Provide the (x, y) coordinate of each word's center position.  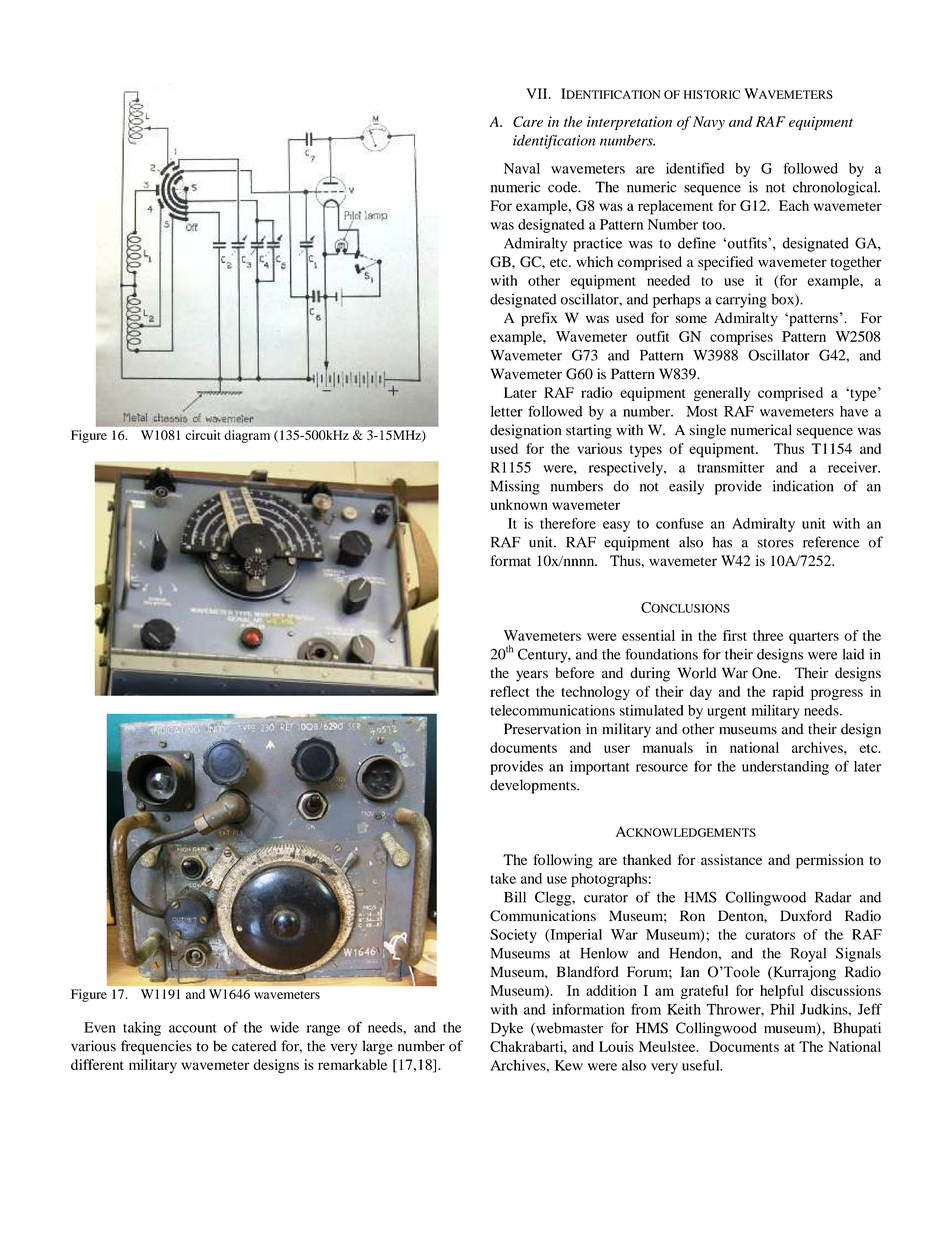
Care (528, 121)
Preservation (542, 729)
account (193, 1028)
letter (507, 411)
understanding (785, 768)
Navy (709, 123)
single (708, 431)
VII (538, 93)
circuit (203, 435)
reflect (509, 691)
